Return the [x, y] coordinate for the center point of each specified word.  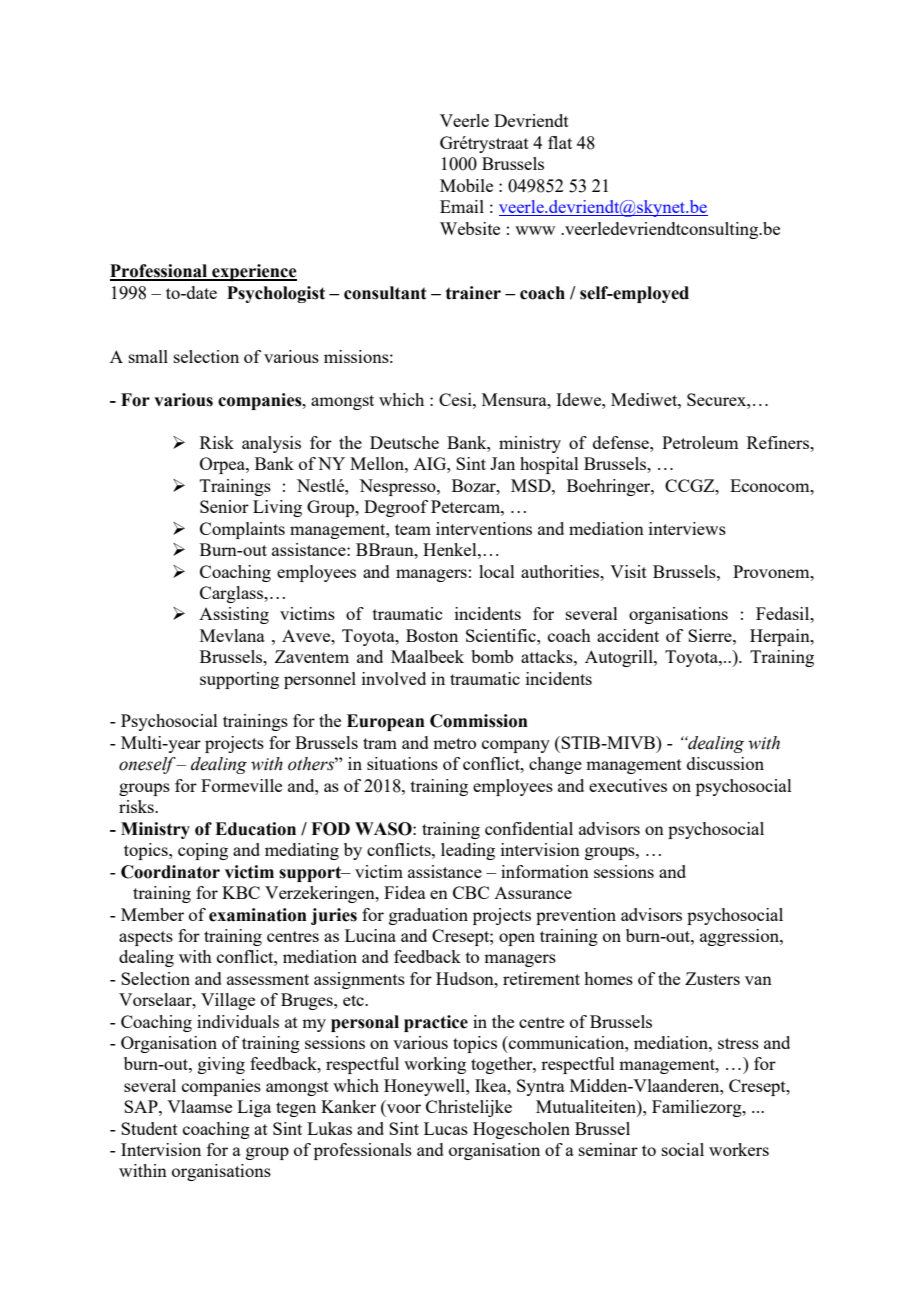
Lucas [446, 1128]
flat [560, 142]
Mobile [466, 185]
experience [253, 272]
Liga [254, 1108]
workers [739, 1149]
